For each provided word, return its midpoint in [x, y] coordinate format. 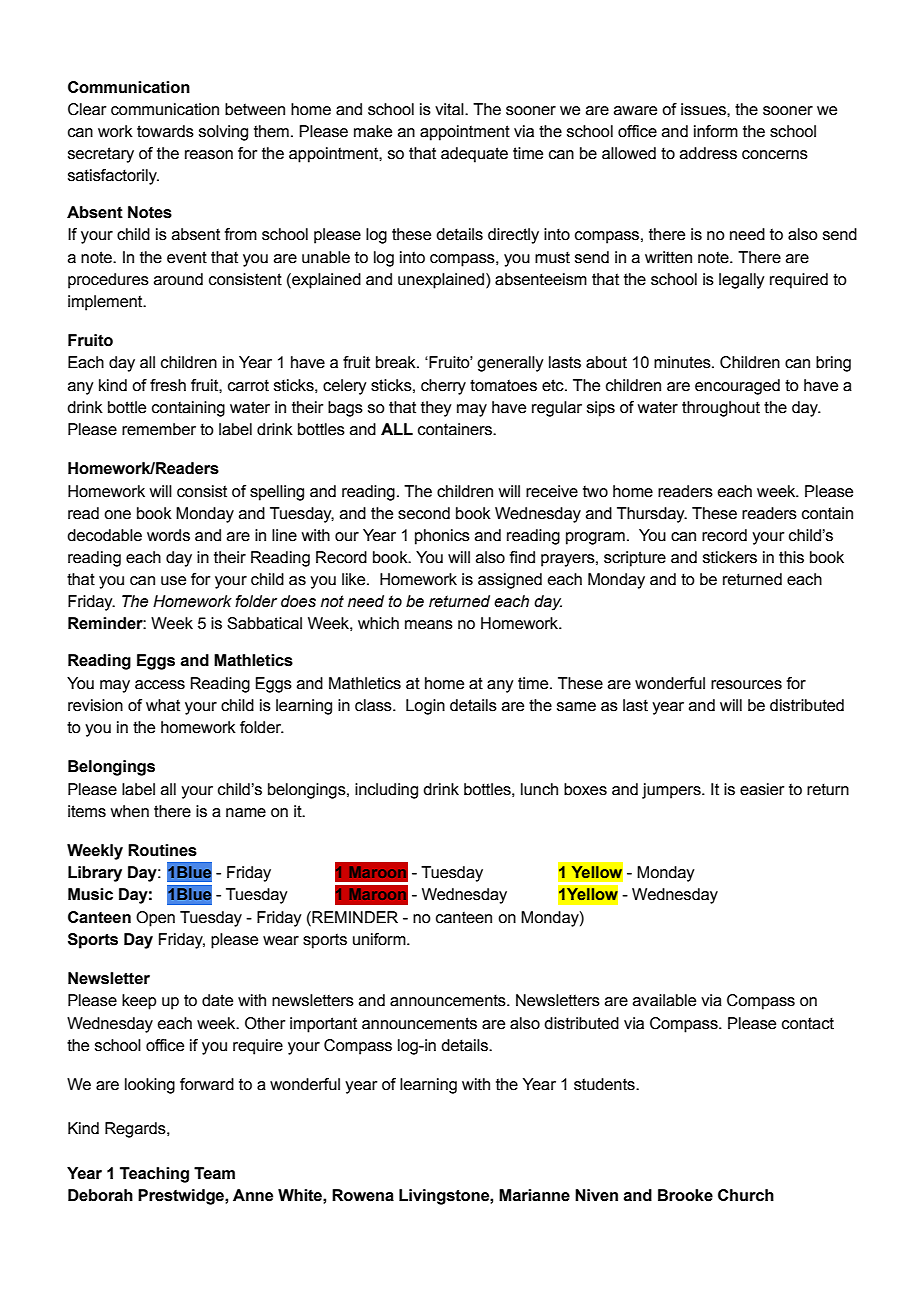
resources [746, 685]
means [429, 625]
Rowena [363, 1195]
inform [716, 131]
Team [214, 1173]
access [160, 685]
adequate [474, 155]
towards [165, 131]
